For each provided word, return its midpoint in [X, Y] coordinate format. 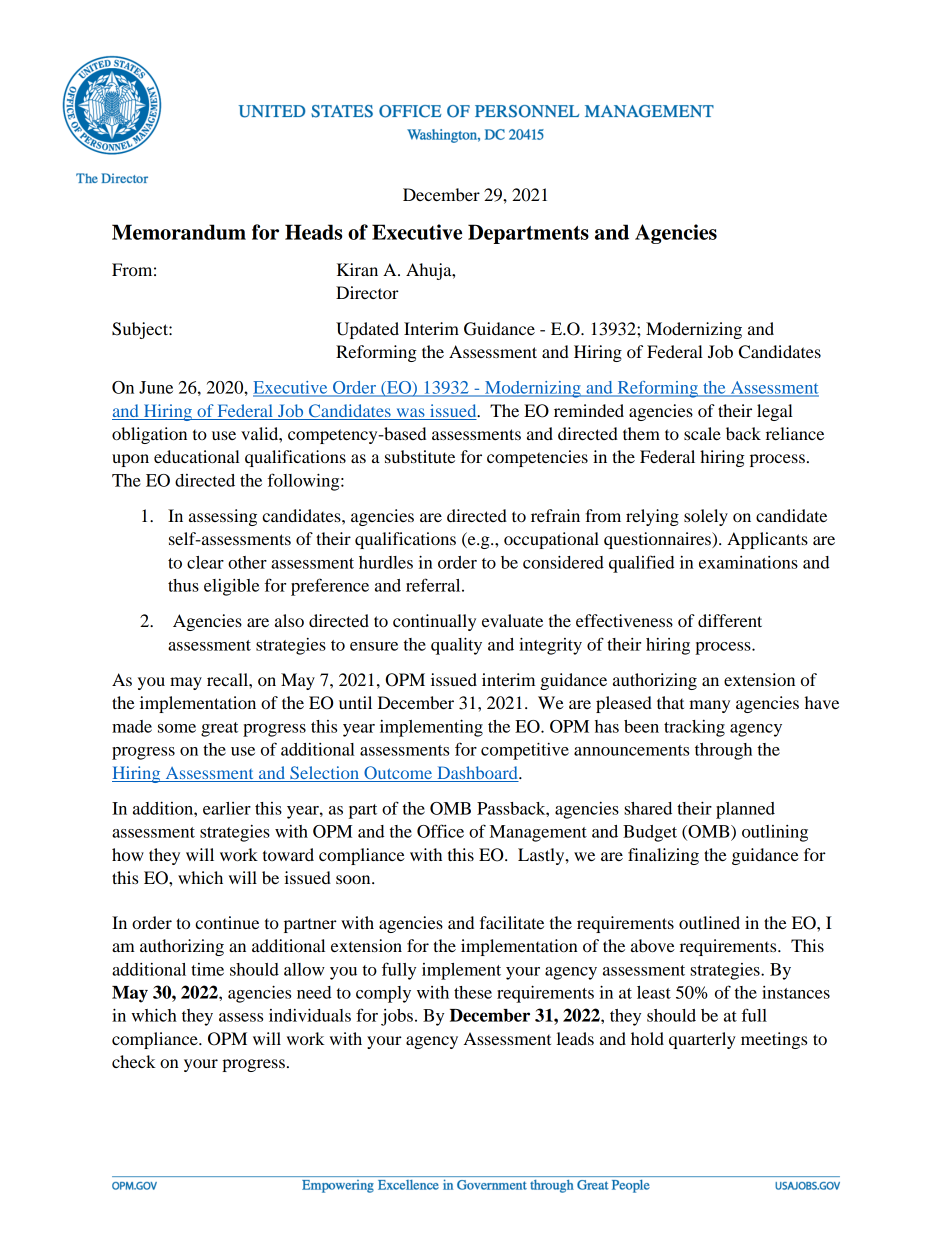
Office [440, 831]
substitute [420, 456]
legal [775, 412]
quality [456, 646]
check [134, 1061]
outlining [775, 833]
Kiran [357, 269]
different [730, 620]
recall [228, 679]
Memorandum [179, 232]
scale [702, 433]
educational [197, 456]
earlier [227, 808]
